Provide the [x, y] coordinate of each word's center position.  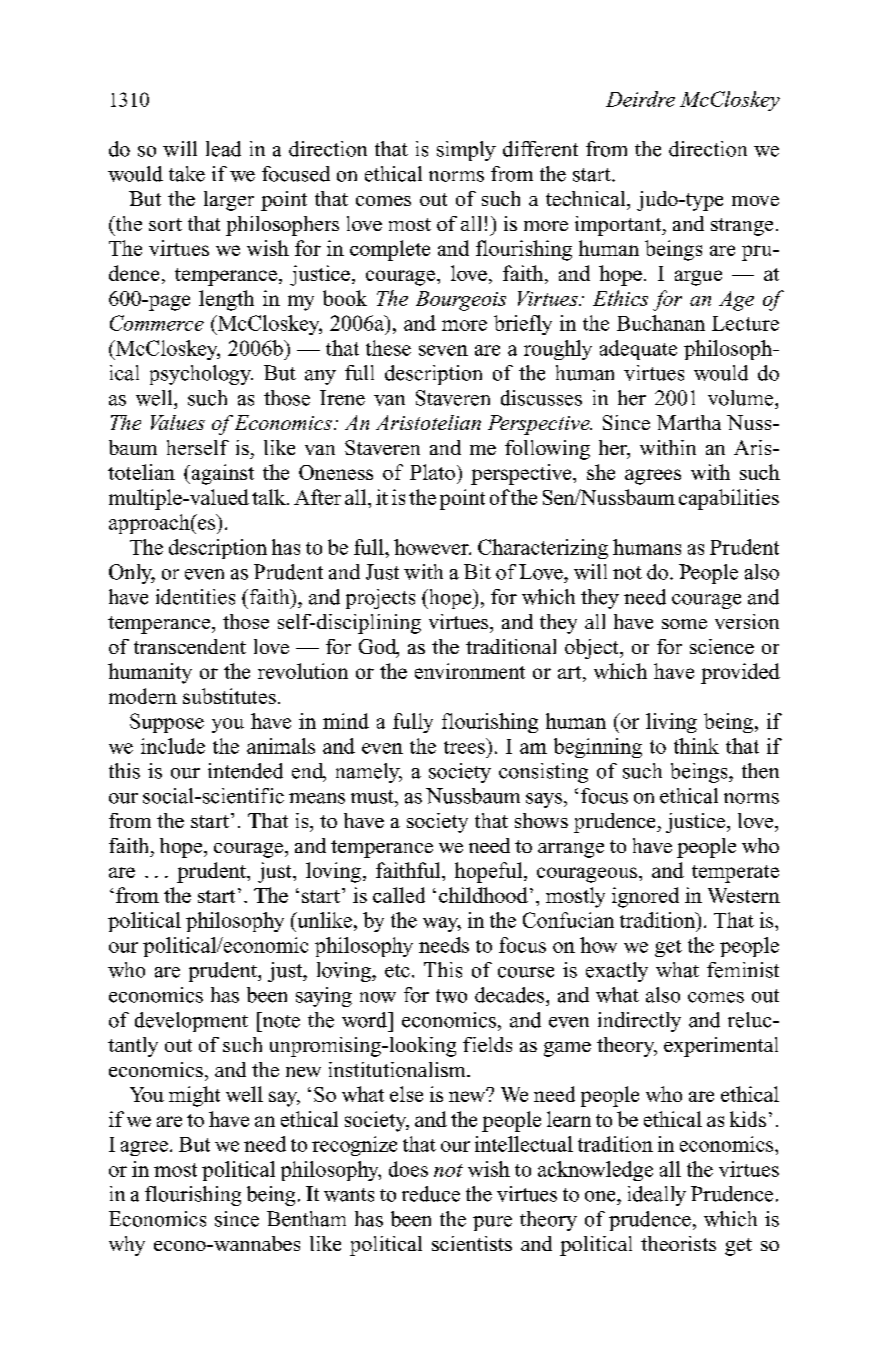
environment [470, 671]
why [127, 1246]
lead [223, 149]
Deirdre [640, 99]
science [722, 646]
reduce [431, 1194]
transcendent [190, 646]
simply [466, 151]
